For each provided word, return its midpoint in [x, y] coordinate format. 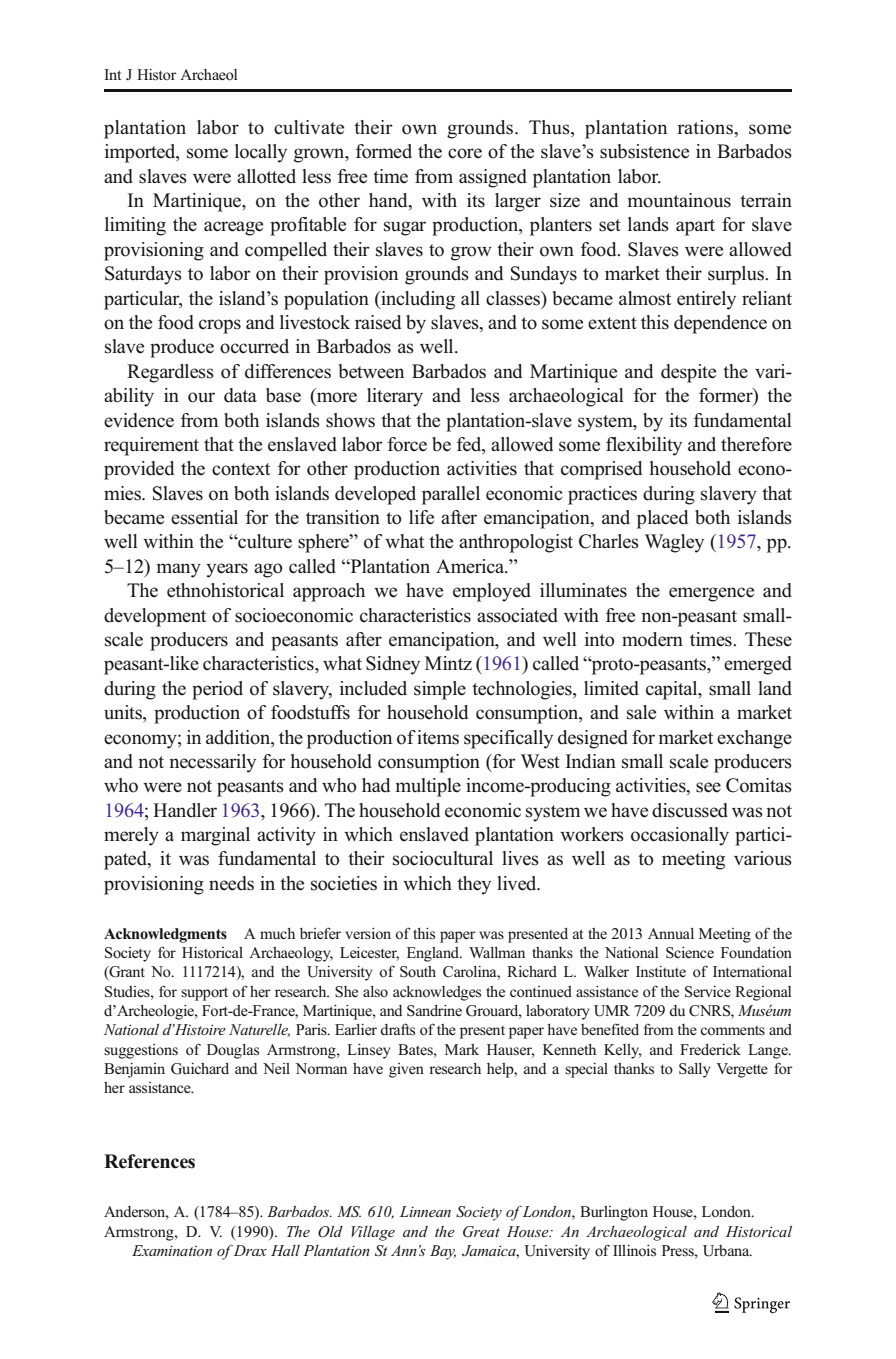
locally [261, 153]
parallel [451, 495]
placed [662, 519]
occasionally [680, 836]
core [465, 153]
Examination [172, 1250]
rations [706, 127]
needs [231, 883]
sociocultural [443, 858]
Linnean [425, 1211]
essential [204, 517]
